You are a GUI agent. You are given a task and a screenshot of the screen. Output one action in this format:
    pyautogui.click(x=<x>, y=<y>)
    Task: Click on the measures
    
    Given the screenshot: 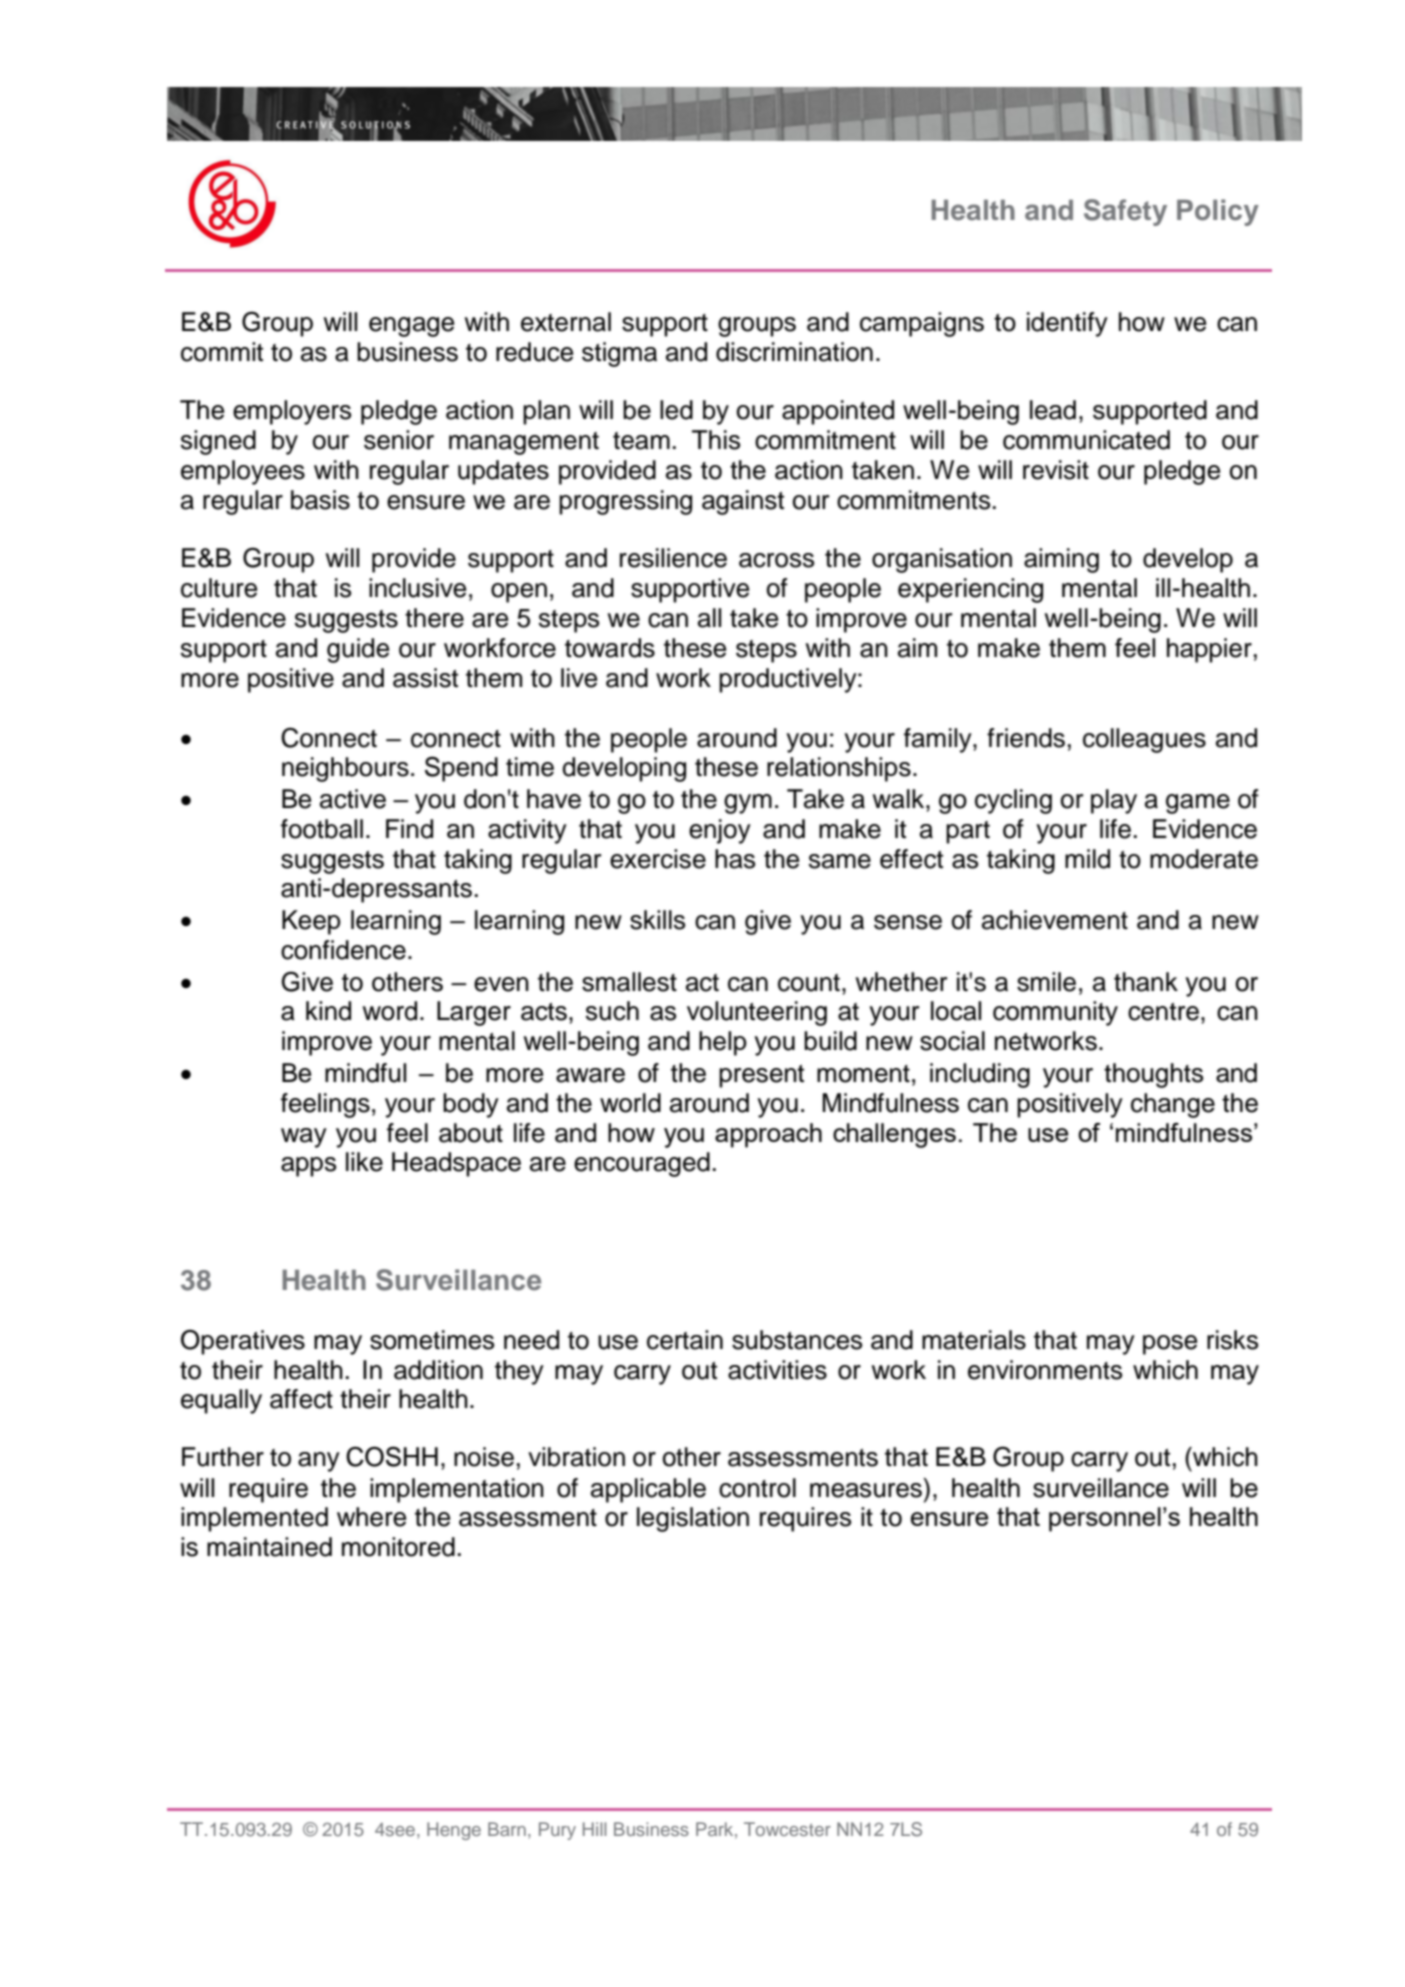 What is the action you would take?
    pyautogui.click(x=866, y=1490)
